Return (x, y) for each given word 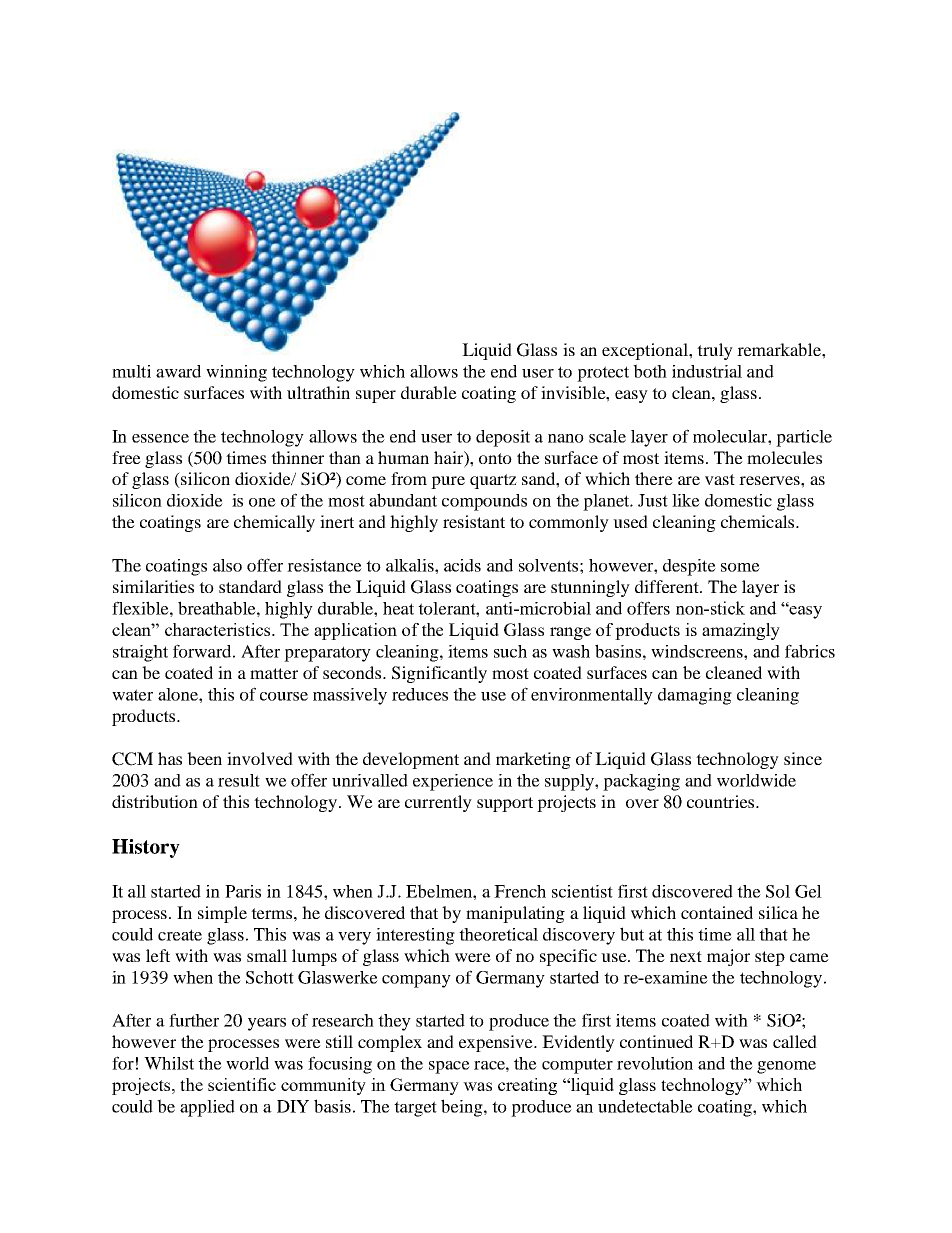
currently (438, 803)
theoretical (498, 934)
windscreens (698, 651)
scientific (242, 1084)
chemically (274, 523)
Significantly (439, 674)
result (239, 780)
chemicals (759, 521)
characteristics (219, 629)
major (728, 957)
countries (722, 801)
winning (236, 373)
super (376, 396)
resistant (474, 521)
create (180, 935)
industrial (707, 371)
